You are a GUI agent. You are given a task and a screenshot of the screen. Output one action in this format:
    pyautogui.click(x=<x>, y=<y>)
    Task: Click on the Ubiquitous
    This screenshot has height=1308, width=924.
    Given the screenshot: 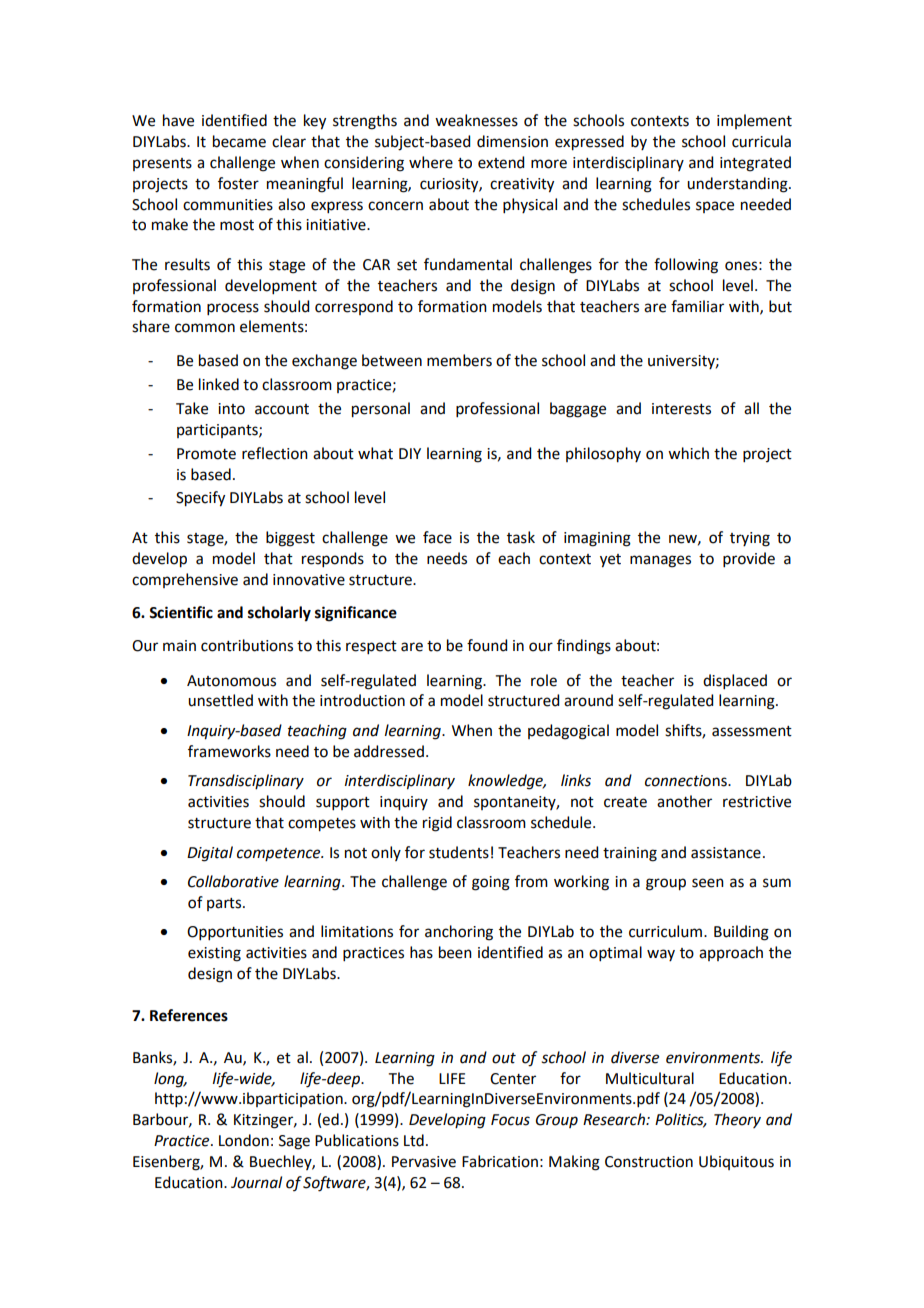 What is the action you would take?
    pyautogui.click(x=736, y=1162)
